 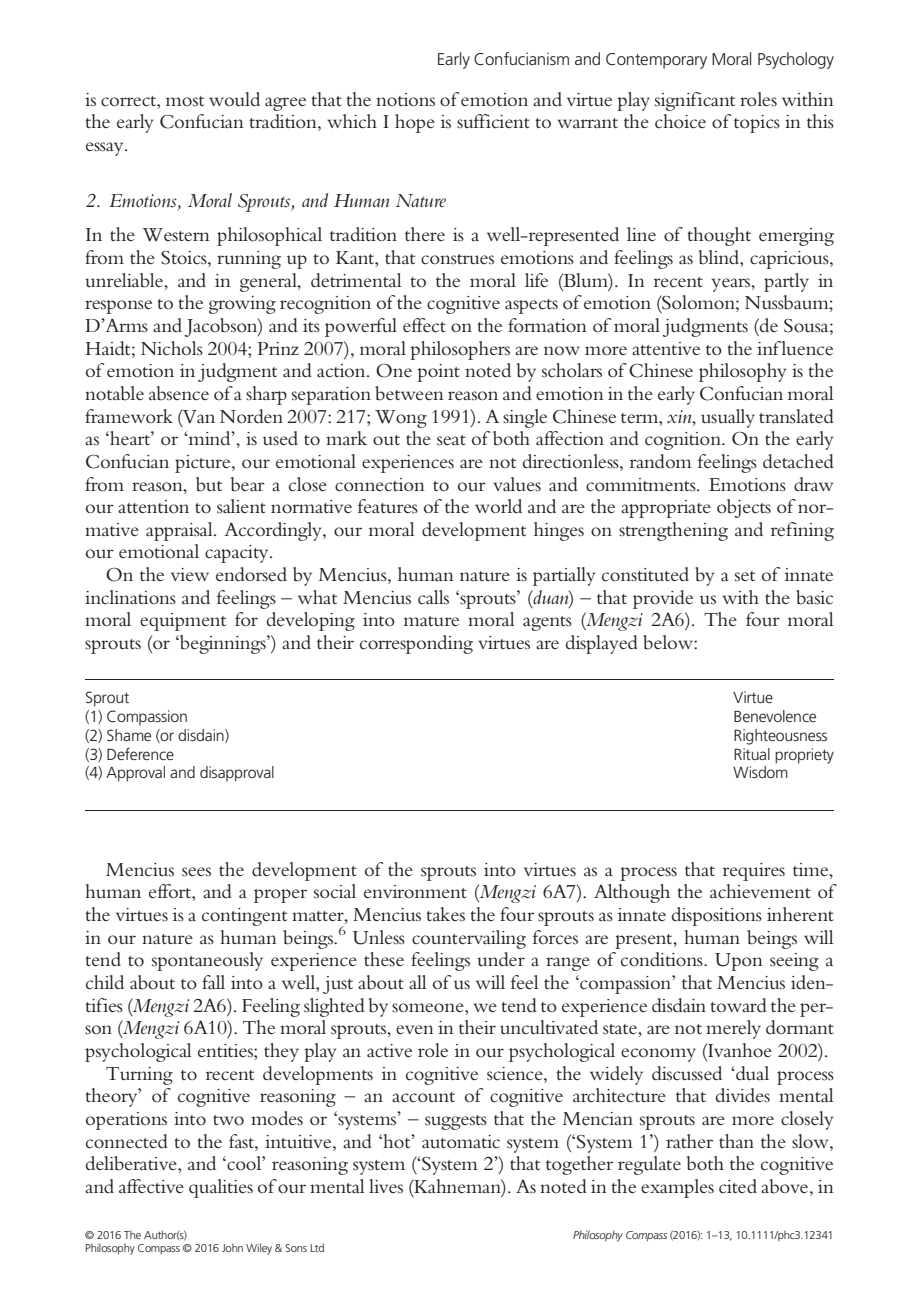 What do you see at coordinates (213, 982) in the page?
I see `fall` at bounding box center [213, 982].
